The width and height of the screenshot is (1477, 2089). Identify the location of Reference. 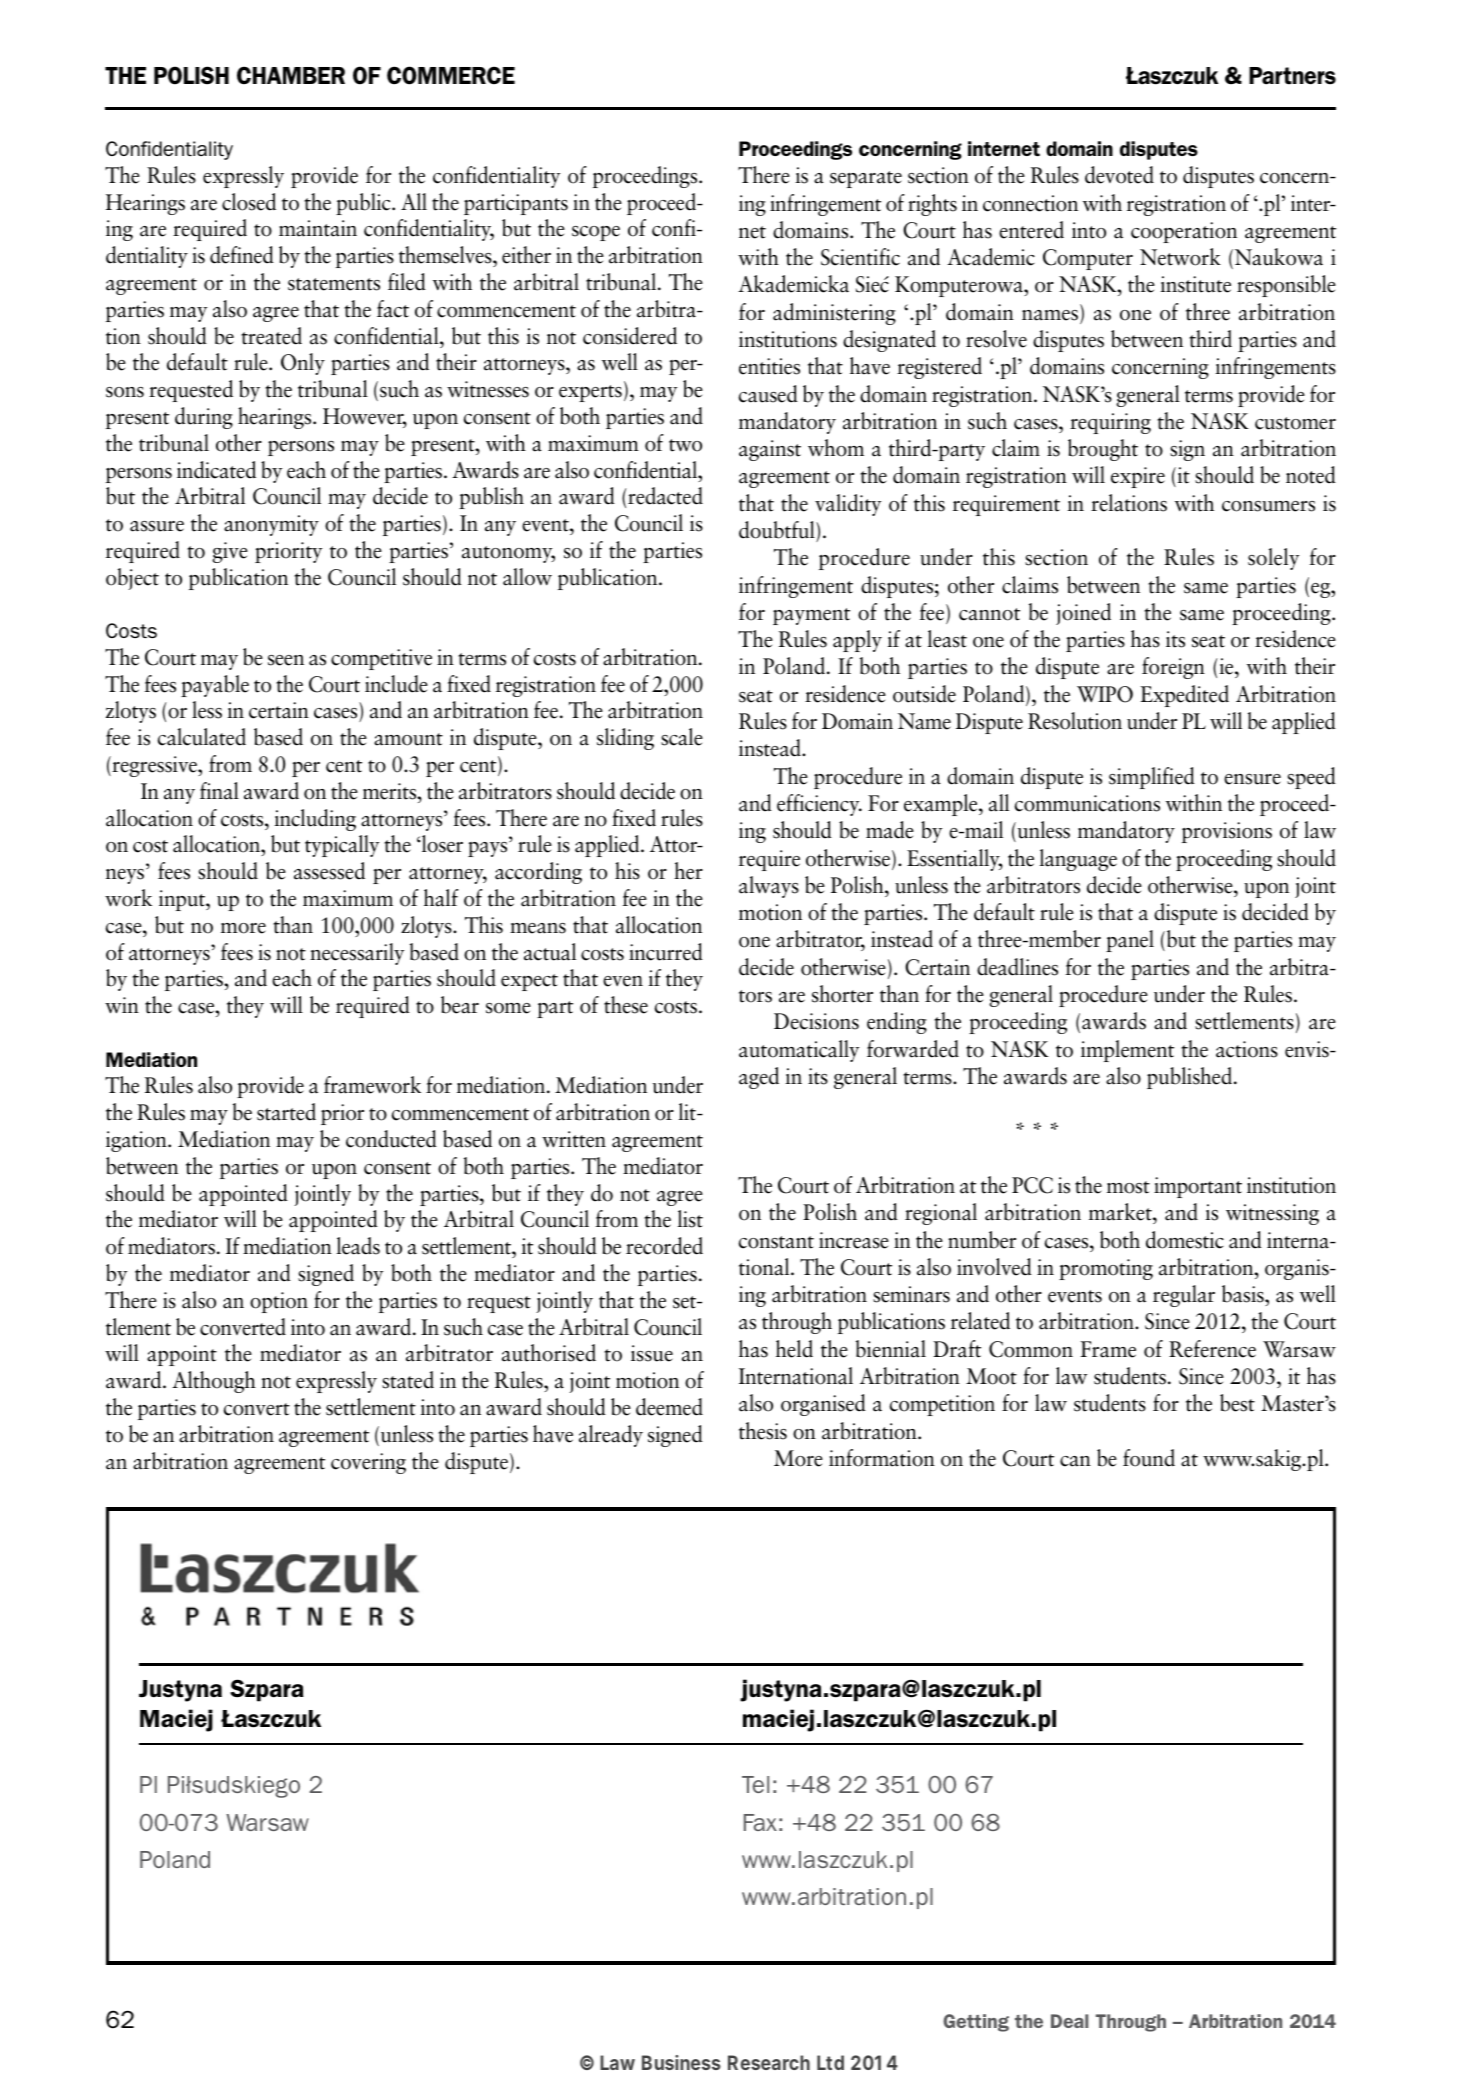
(1212, 1349).
